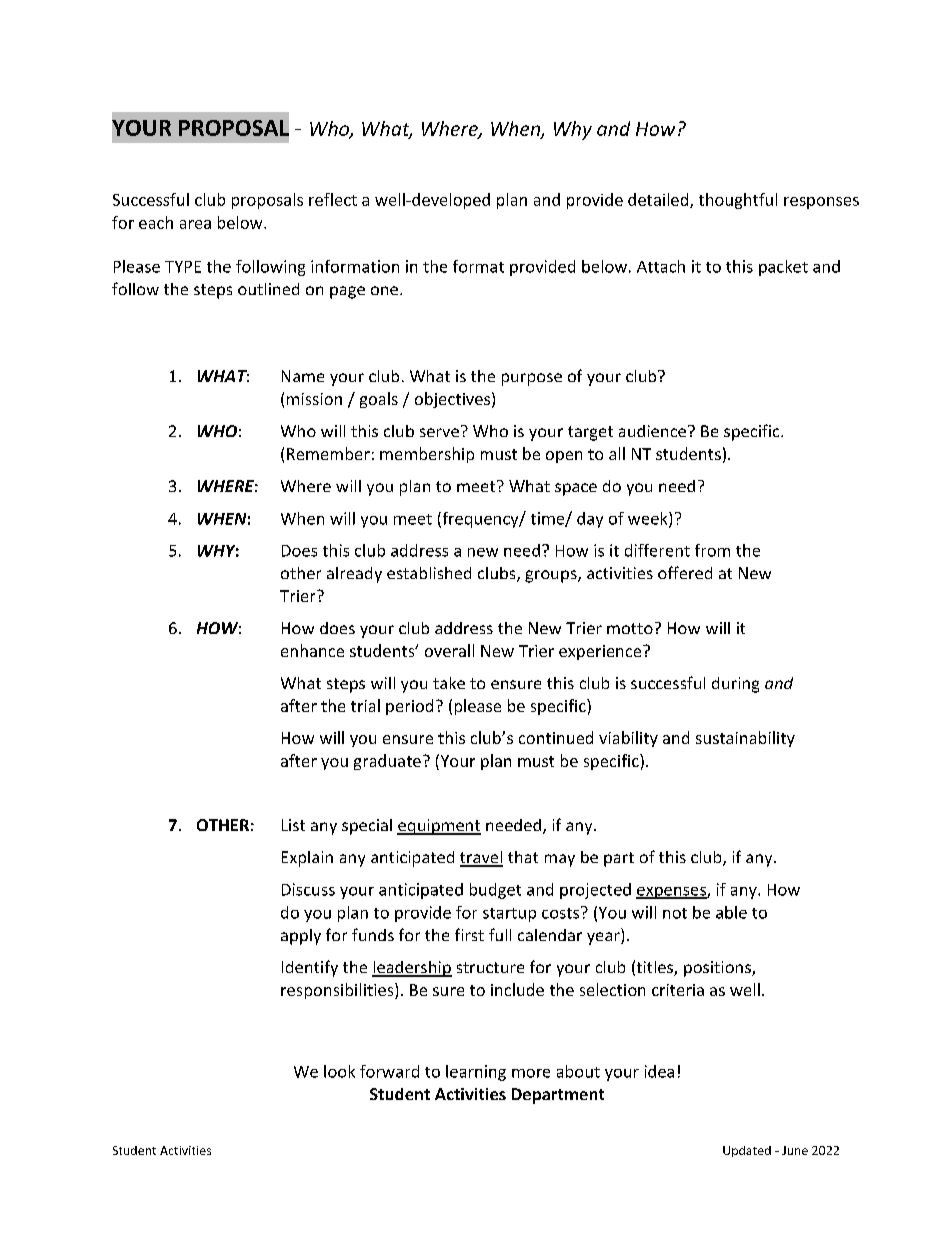  Describe the element at coordinates (308, 889) in the page. I see `Discuss` at that location.
